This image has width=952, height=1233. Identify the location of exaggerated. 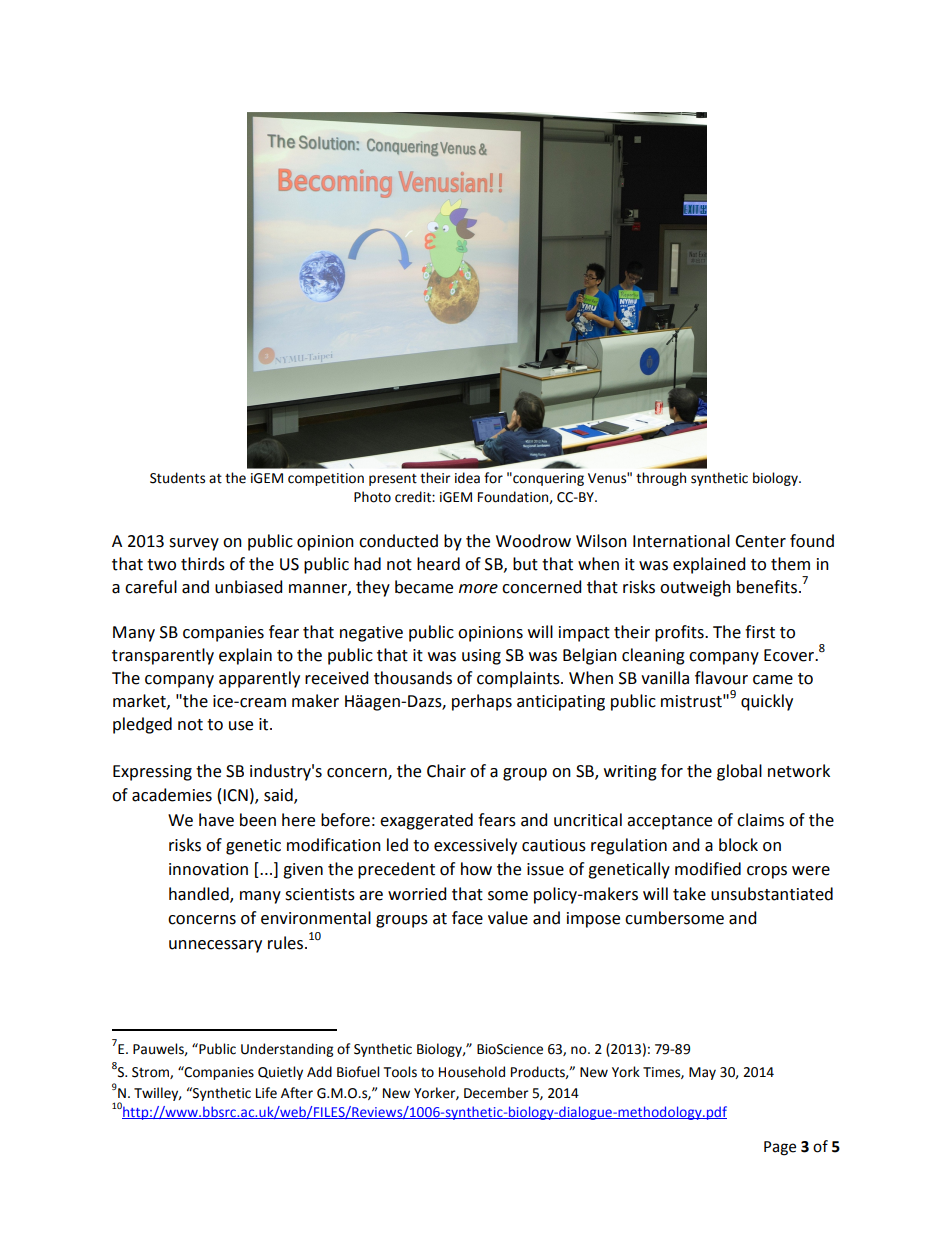
(426, 821).
